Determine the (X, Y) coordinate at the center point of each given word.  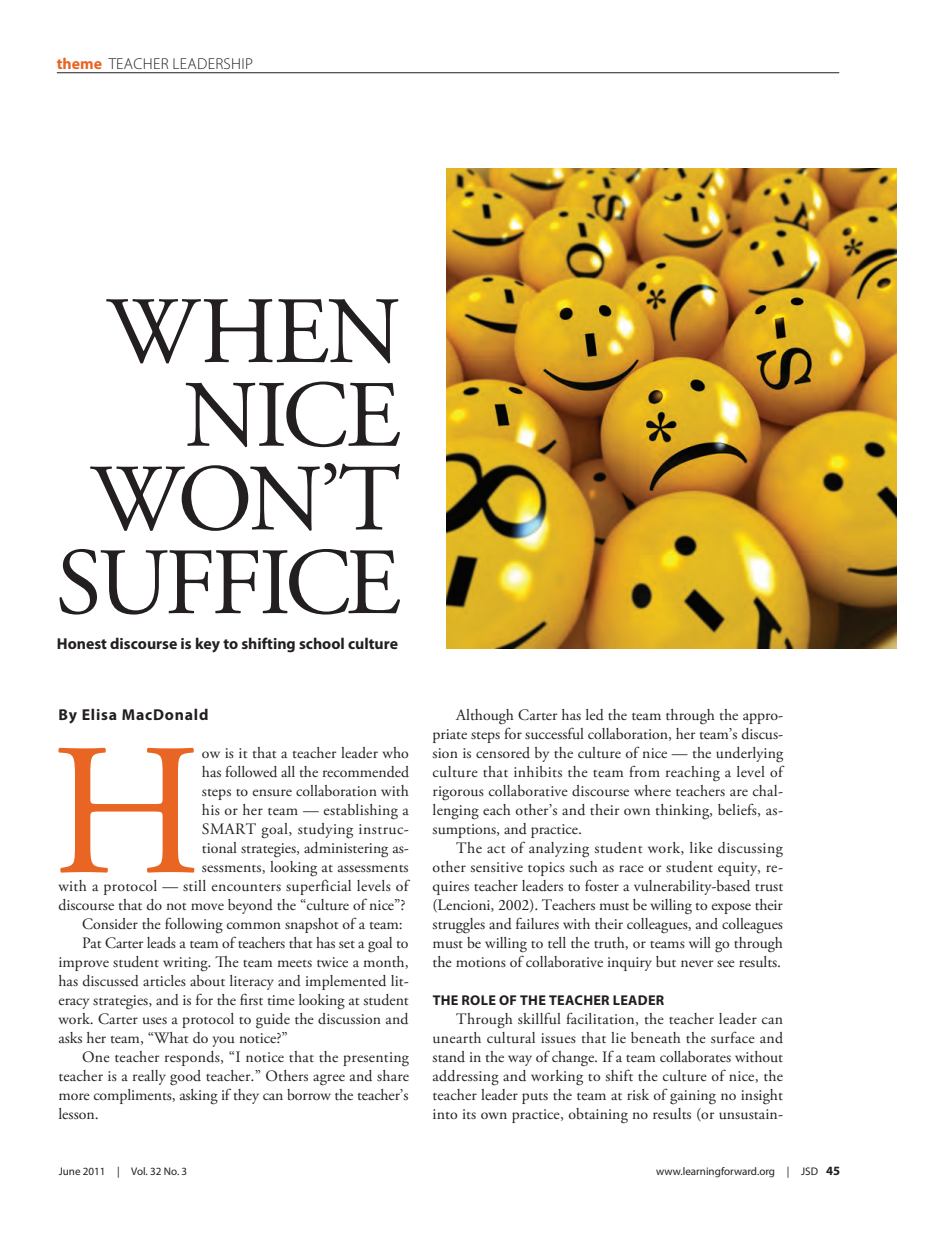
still (194, 885)
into (445, 1114)
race (631, 868)
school (321, 643)
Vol (139, 1171)
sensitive (496, 867)
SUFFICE (229, 582)
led (595, 715)
